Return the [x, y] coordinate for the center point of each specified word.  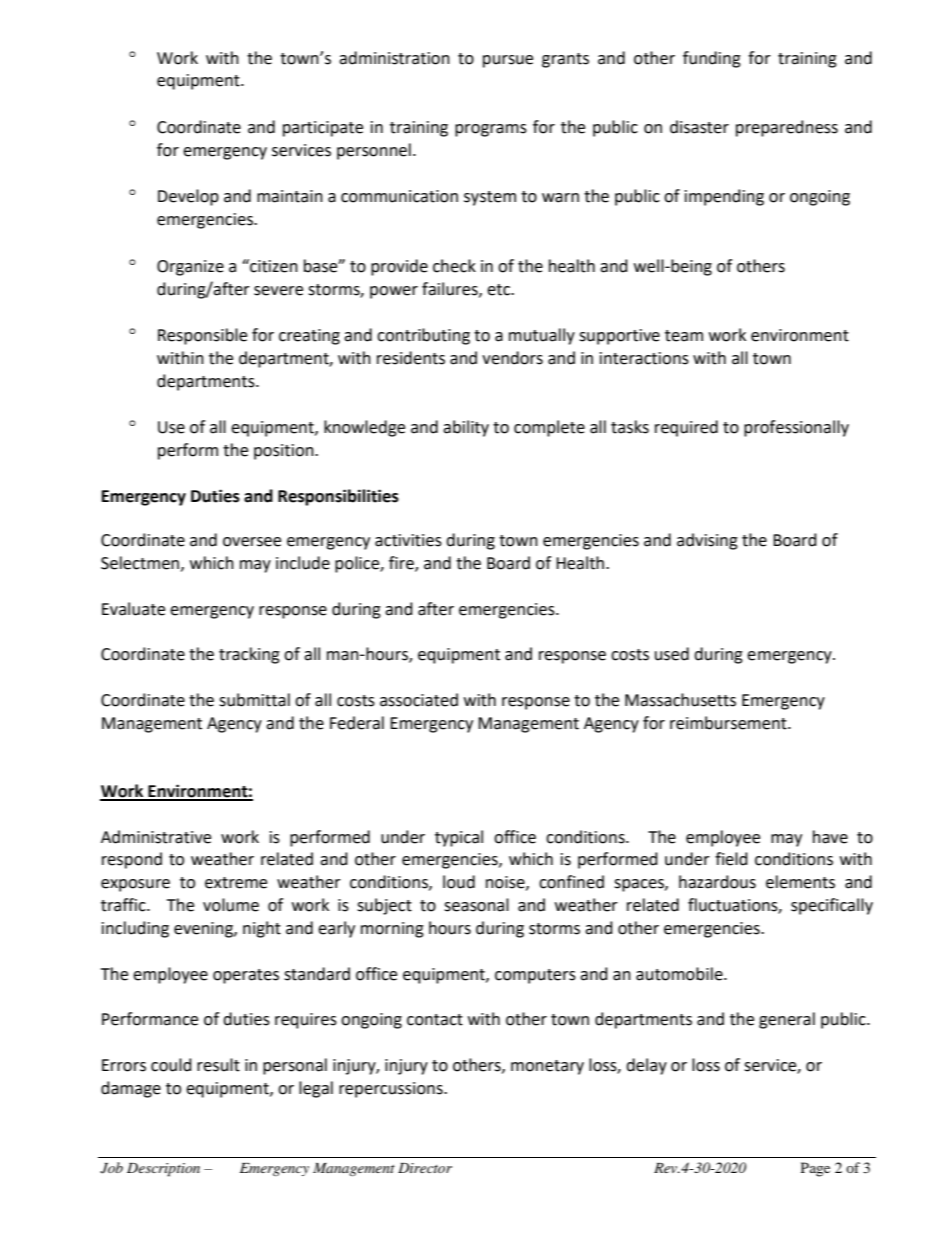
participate [323, 129]
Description [163, 1170]
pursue [508, 61]
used [672, 654]
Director [425, 1168]
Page [815, 1169]
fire [402, 564]
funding [712, 59]
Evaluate [133, 609]
